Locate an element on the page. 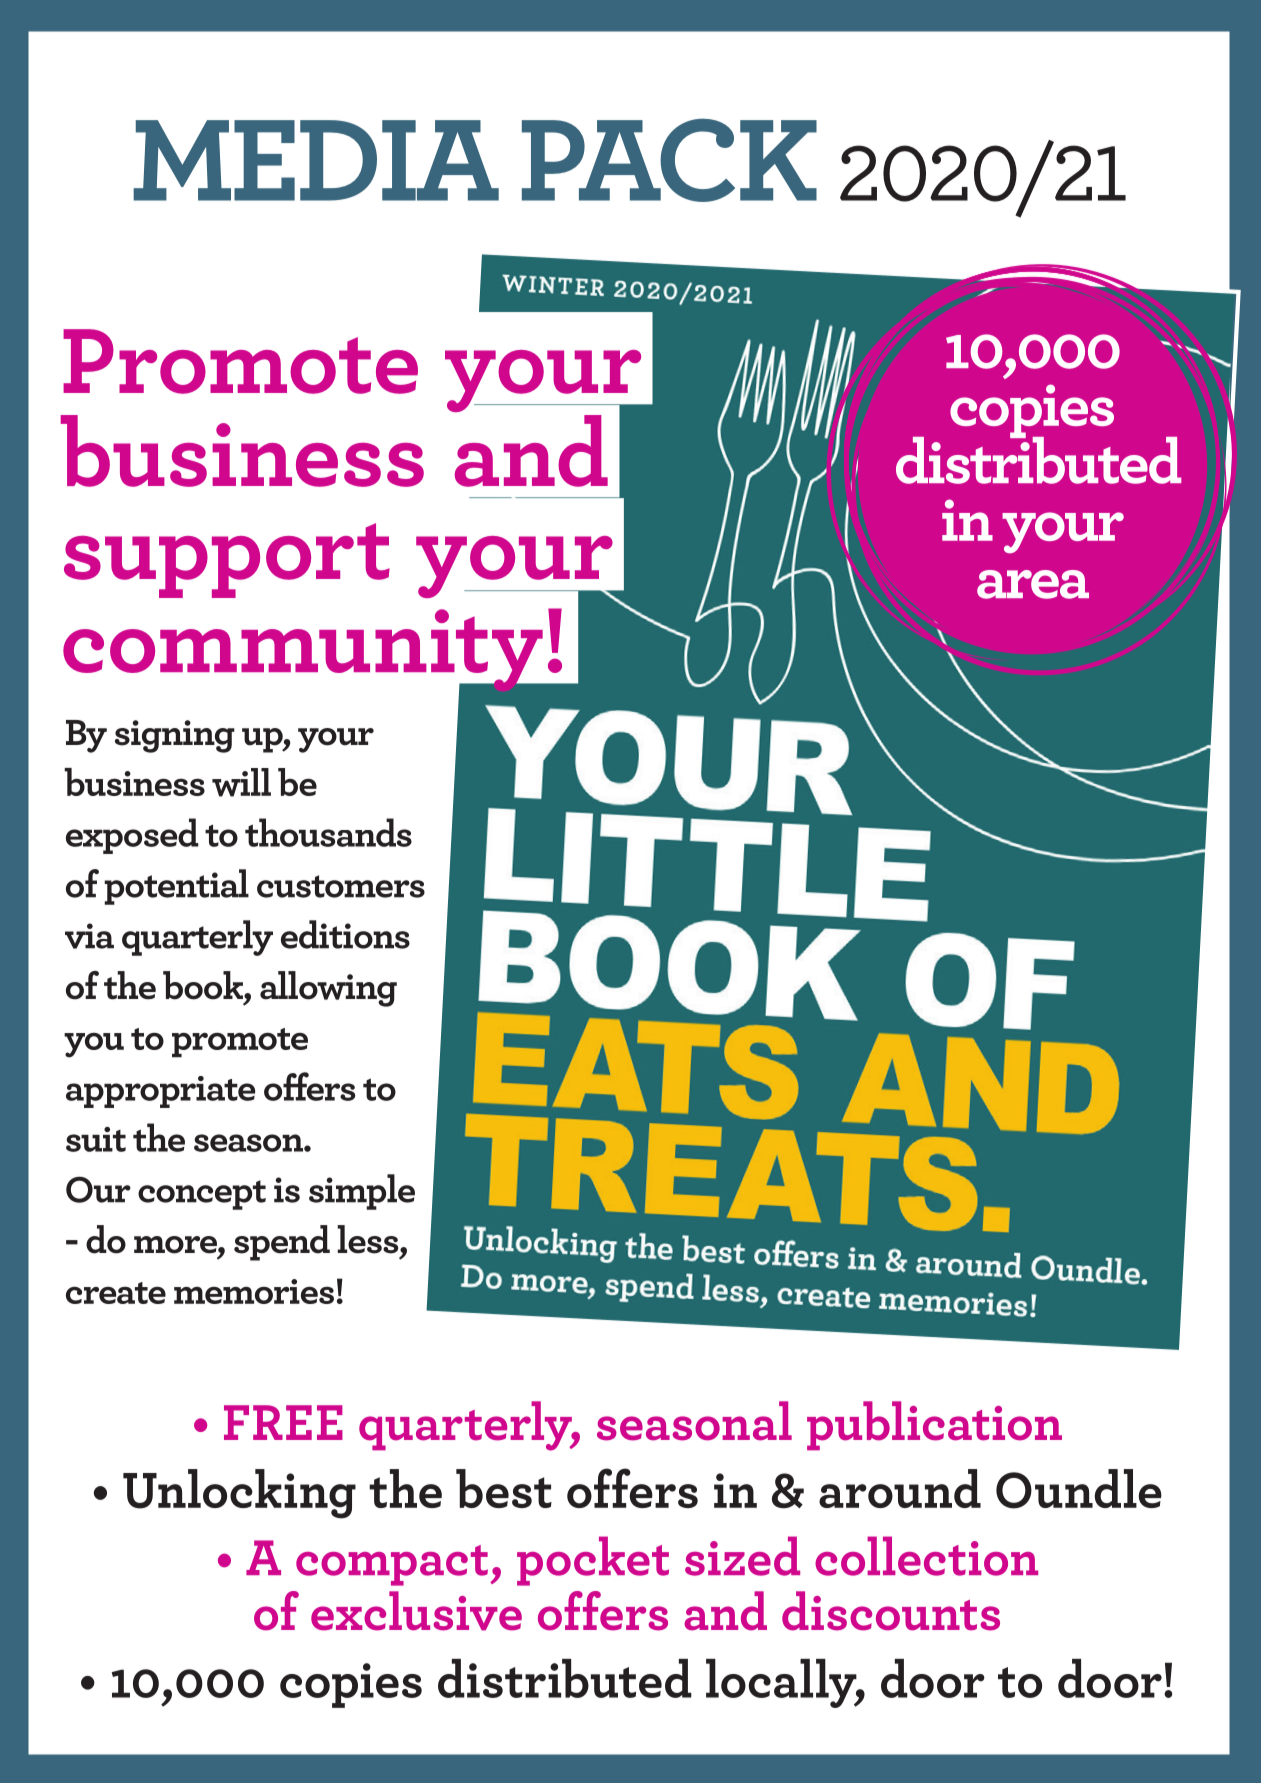 The image size is (1261, 1783). appropriate is located at coordinates (160, 1092).
